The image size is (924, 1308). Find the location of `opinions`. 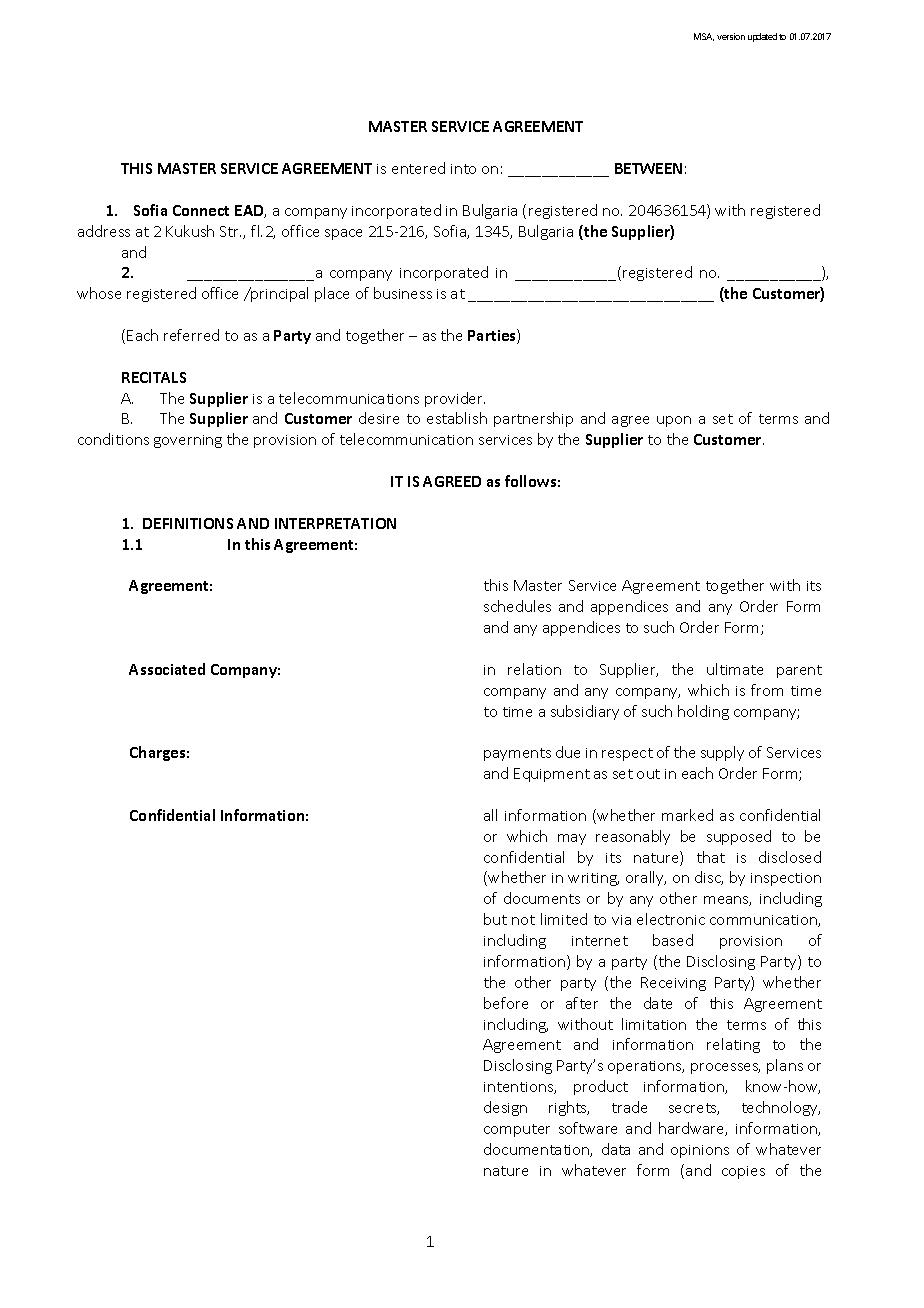

opinions is located at coordinates (700, 1151).
